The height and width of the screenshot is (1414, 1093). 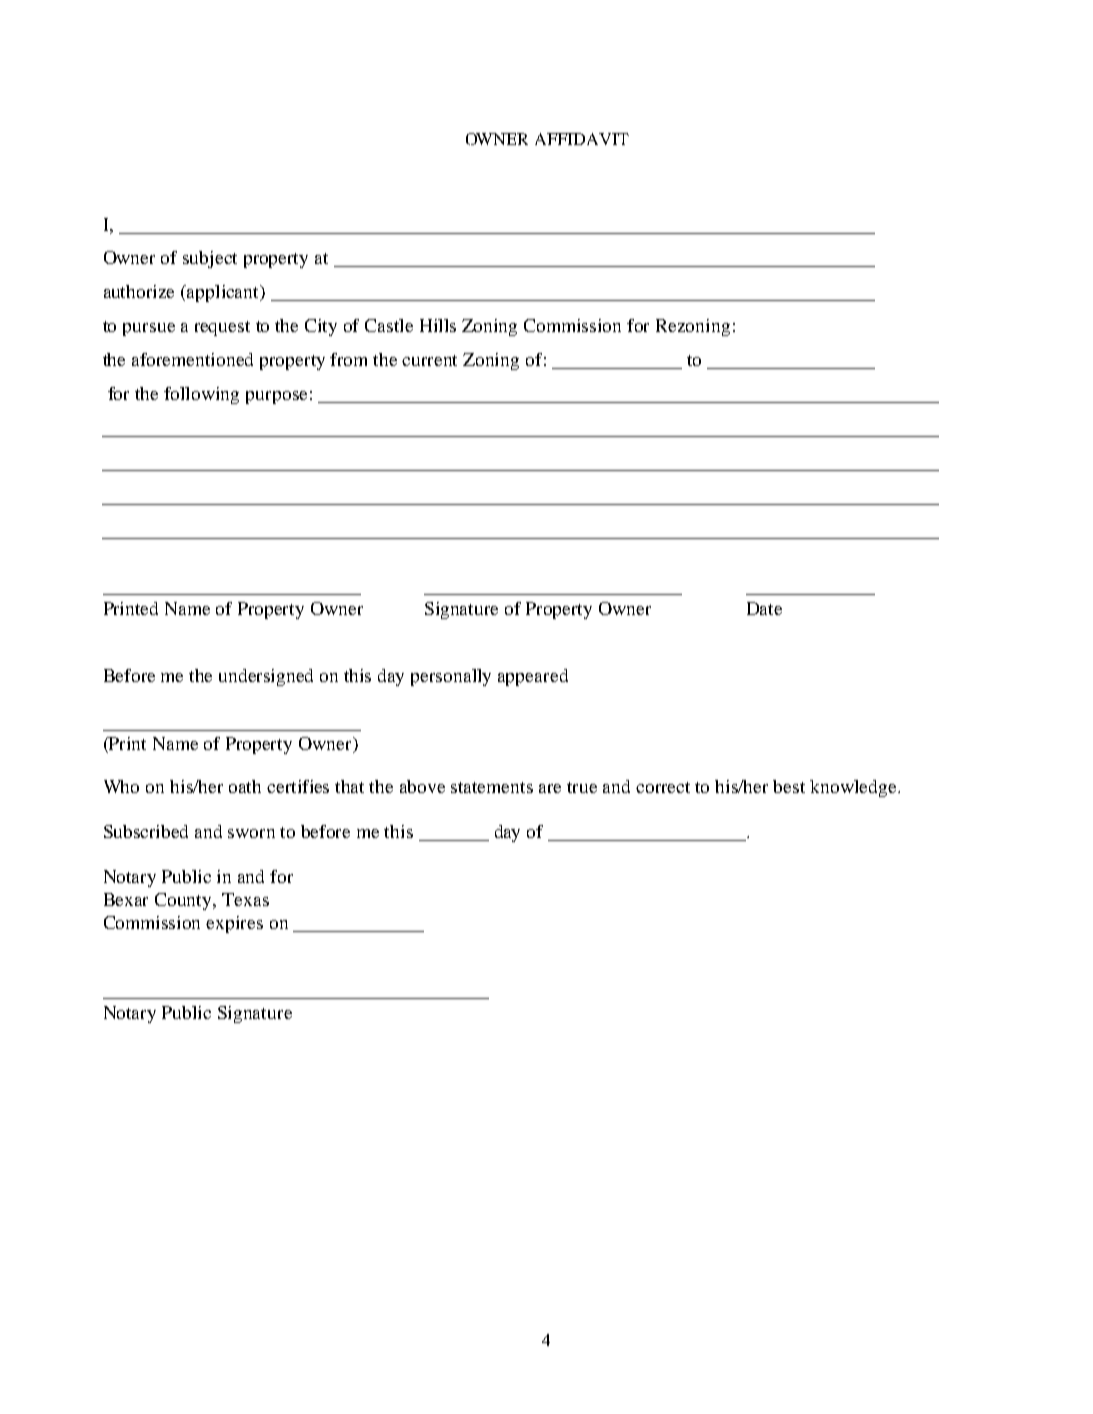 I want to click on County, so click(x=185, y=901).
